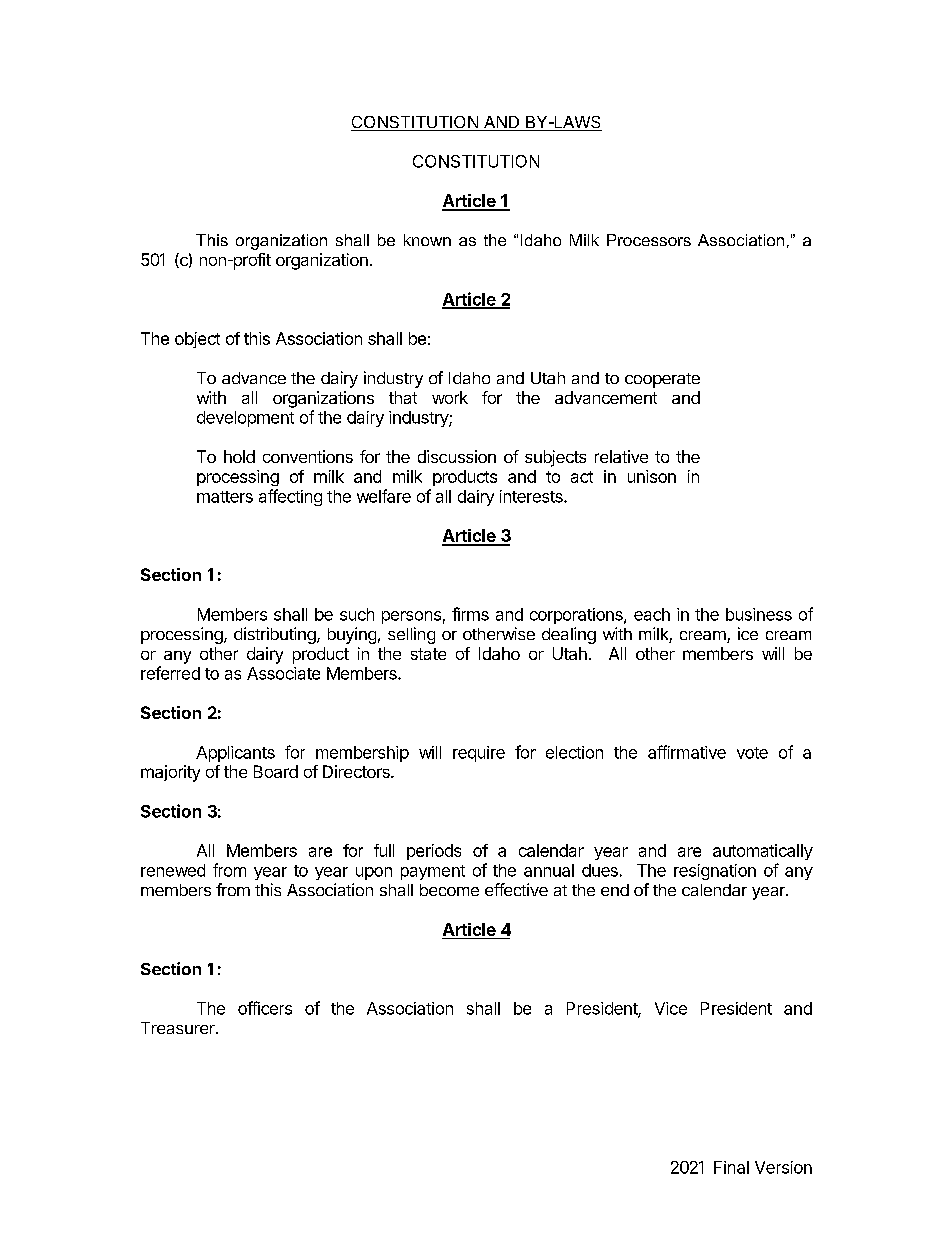 The width and height of the screenshot is (952, 1233). What do you see at coordinates (649, 240) in the screenshot?
I see `Processors` at bounding box center [649, 240].
